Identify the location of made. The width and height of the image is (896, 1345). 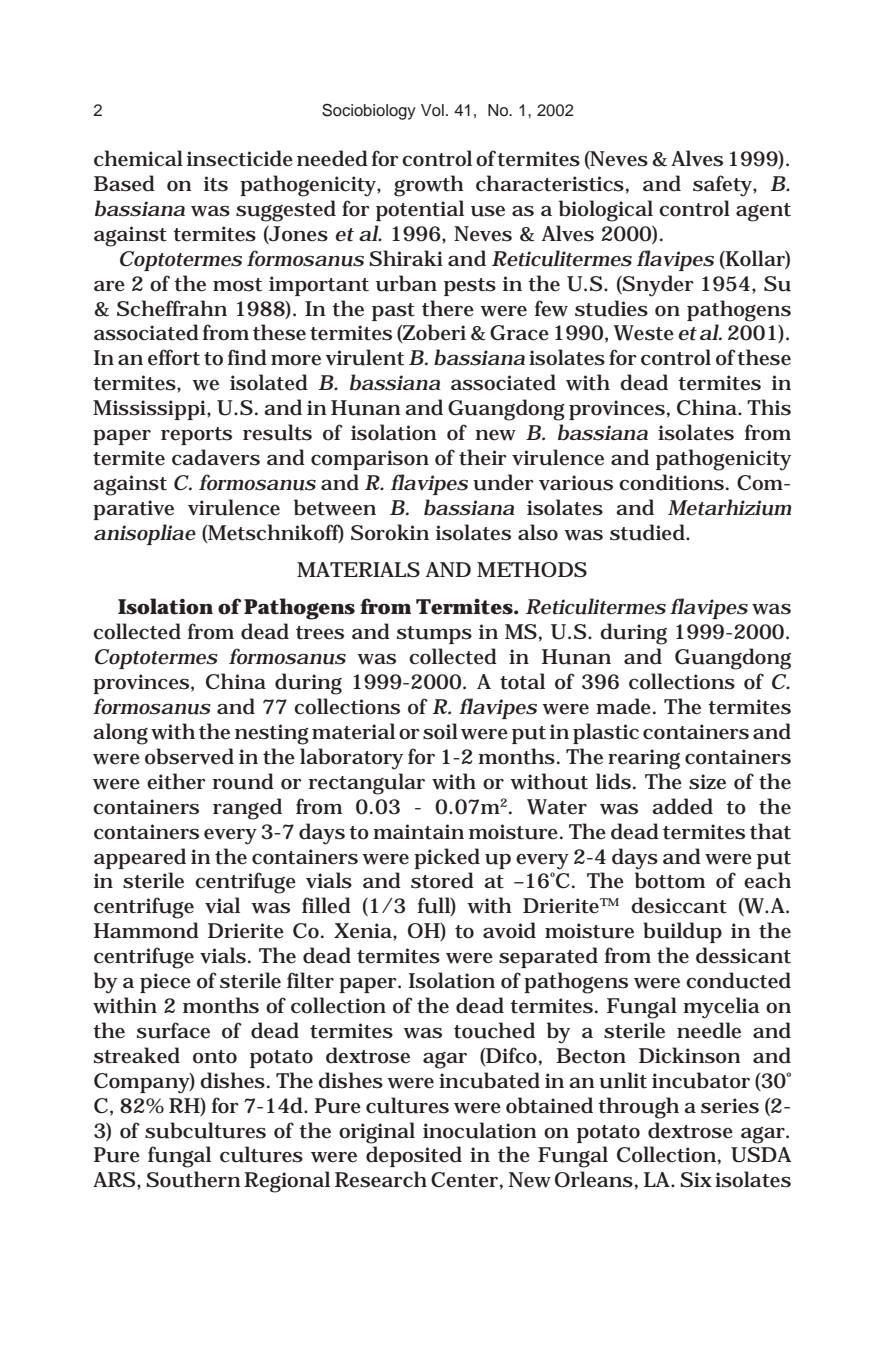
(625, 706).
